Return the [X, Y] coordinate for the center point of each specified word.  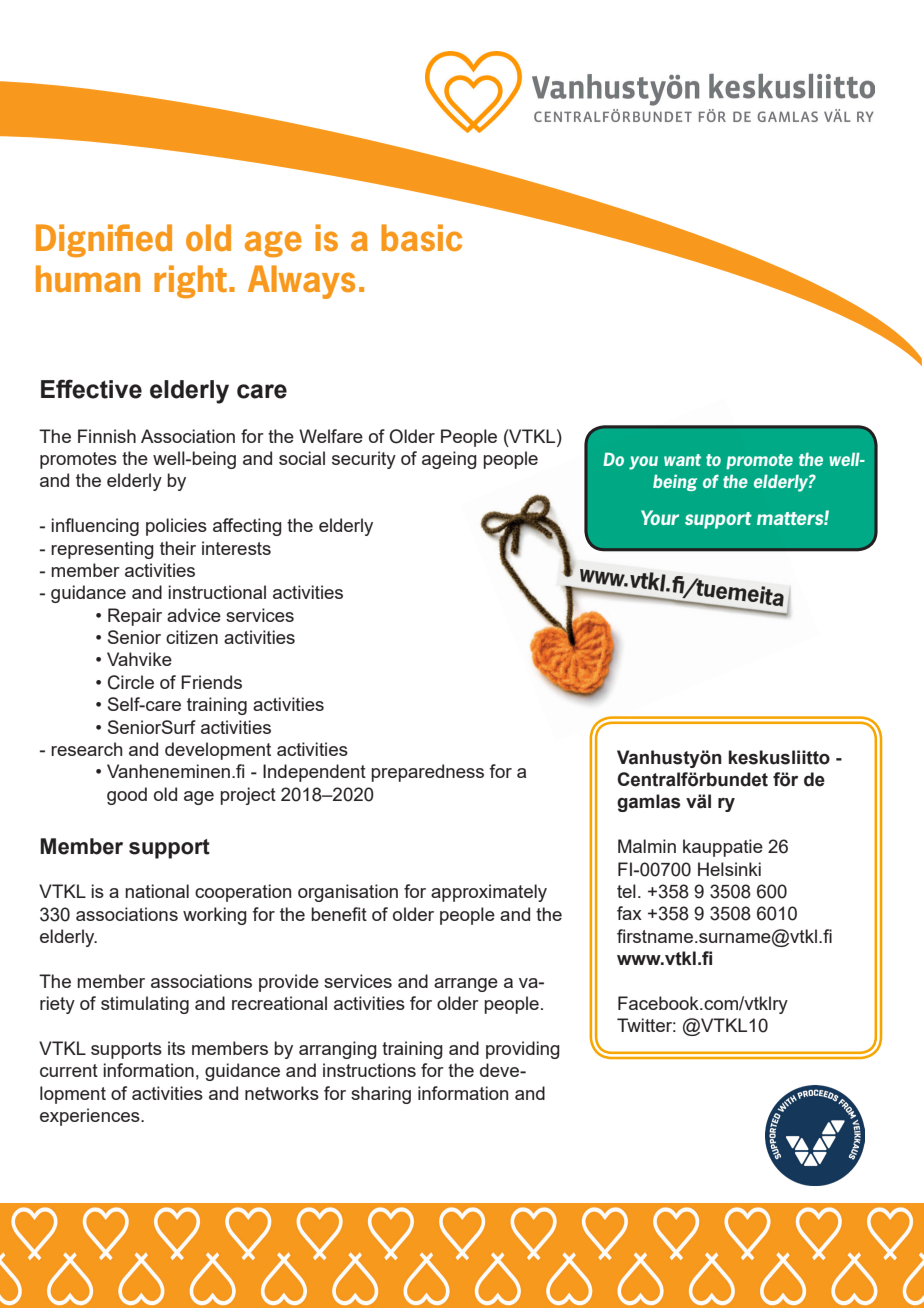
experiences [91, 1117]
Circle [131, 682]
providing [523, 1050]
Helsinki [729, 869]
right [190, 281]
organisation [348, 893]
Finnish [107, 436]
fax [629, 913]
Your [660, 517]
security [364, 460]
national [157, 891]
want [682, 460]
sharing [381, 1095]
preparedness [427, 773]
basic [421, 237]
